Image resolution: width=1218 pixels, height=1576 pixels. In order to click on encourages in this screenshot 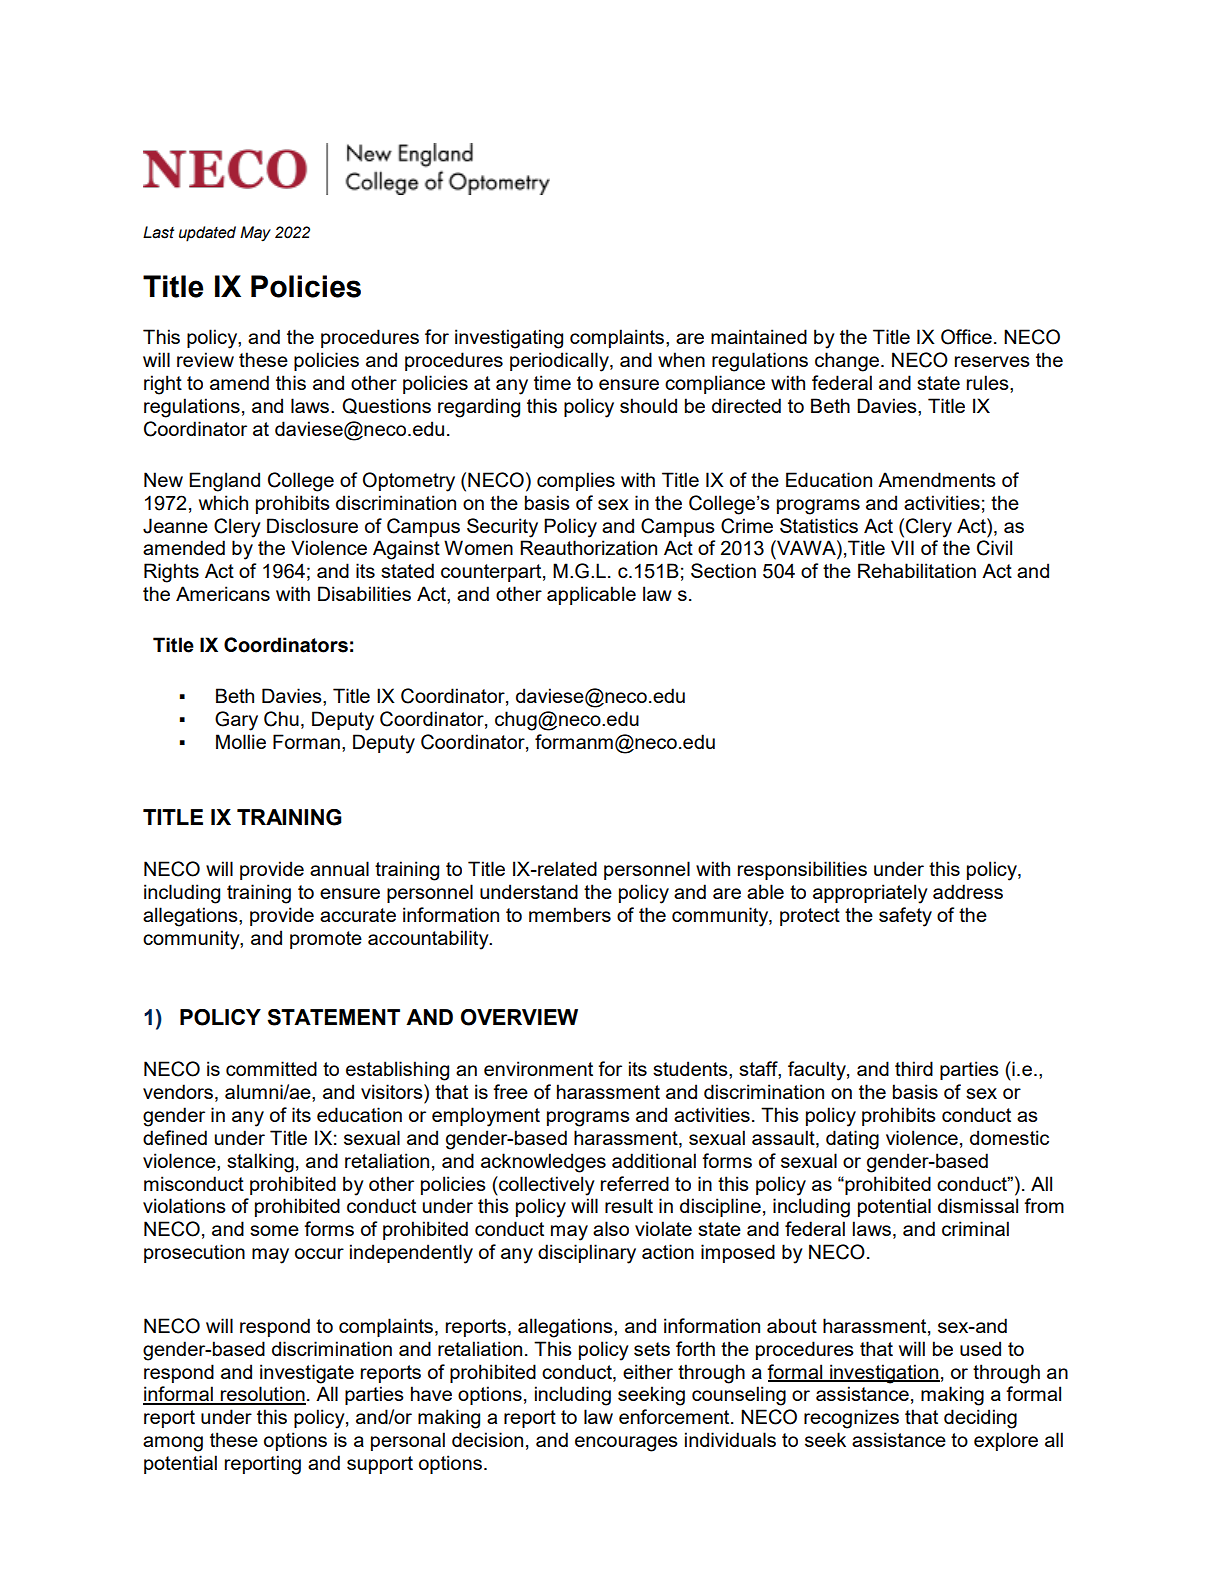, I will do `click(626, 1444)`.
